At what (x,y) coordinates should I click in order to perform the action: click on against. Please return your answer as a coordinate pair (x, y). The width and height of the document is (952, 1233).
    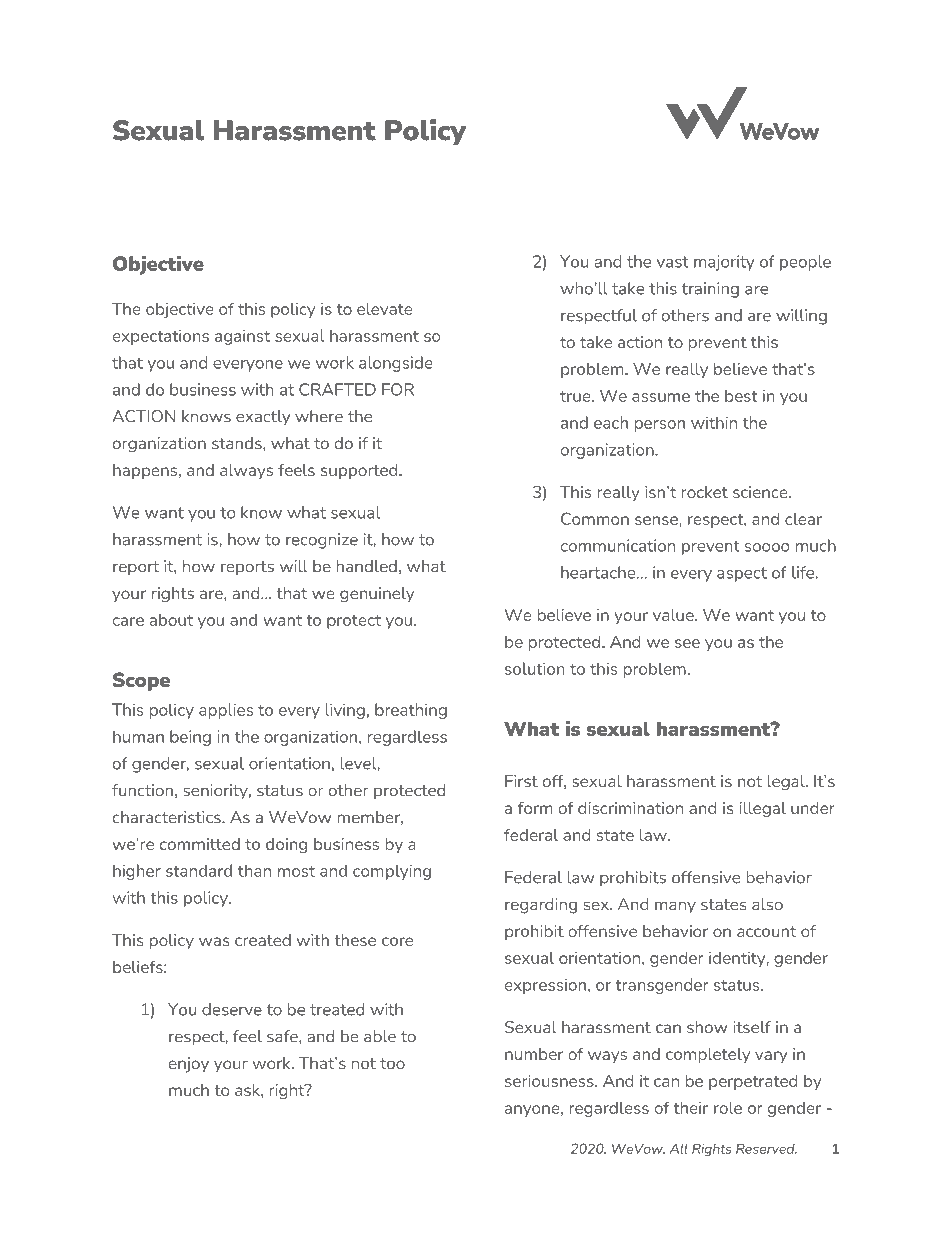
    Looking at the image, I should click on (242, 337).
